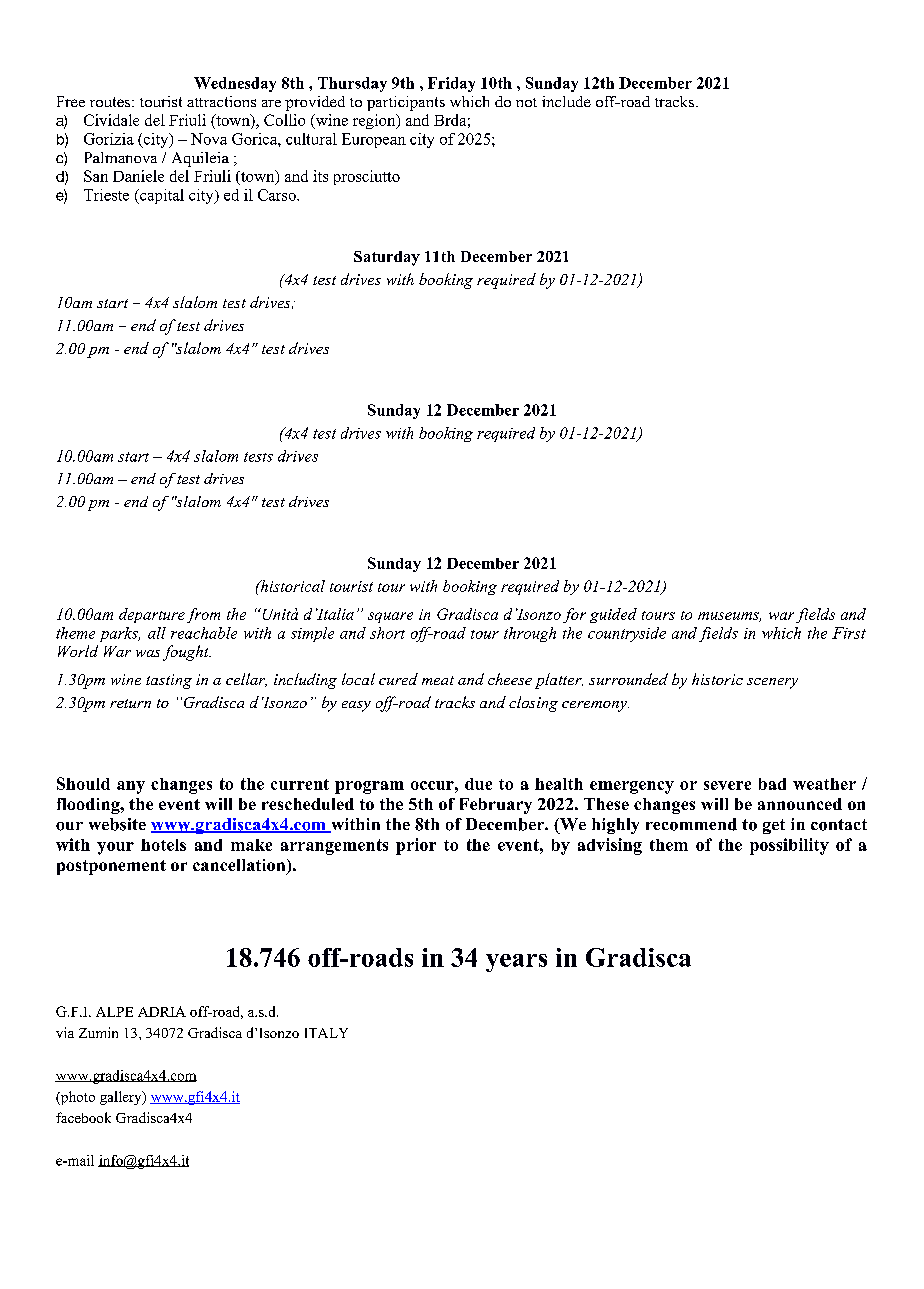  Describe the element at coordinates (478, 784) in the screenshot. I see `due` at that location.
